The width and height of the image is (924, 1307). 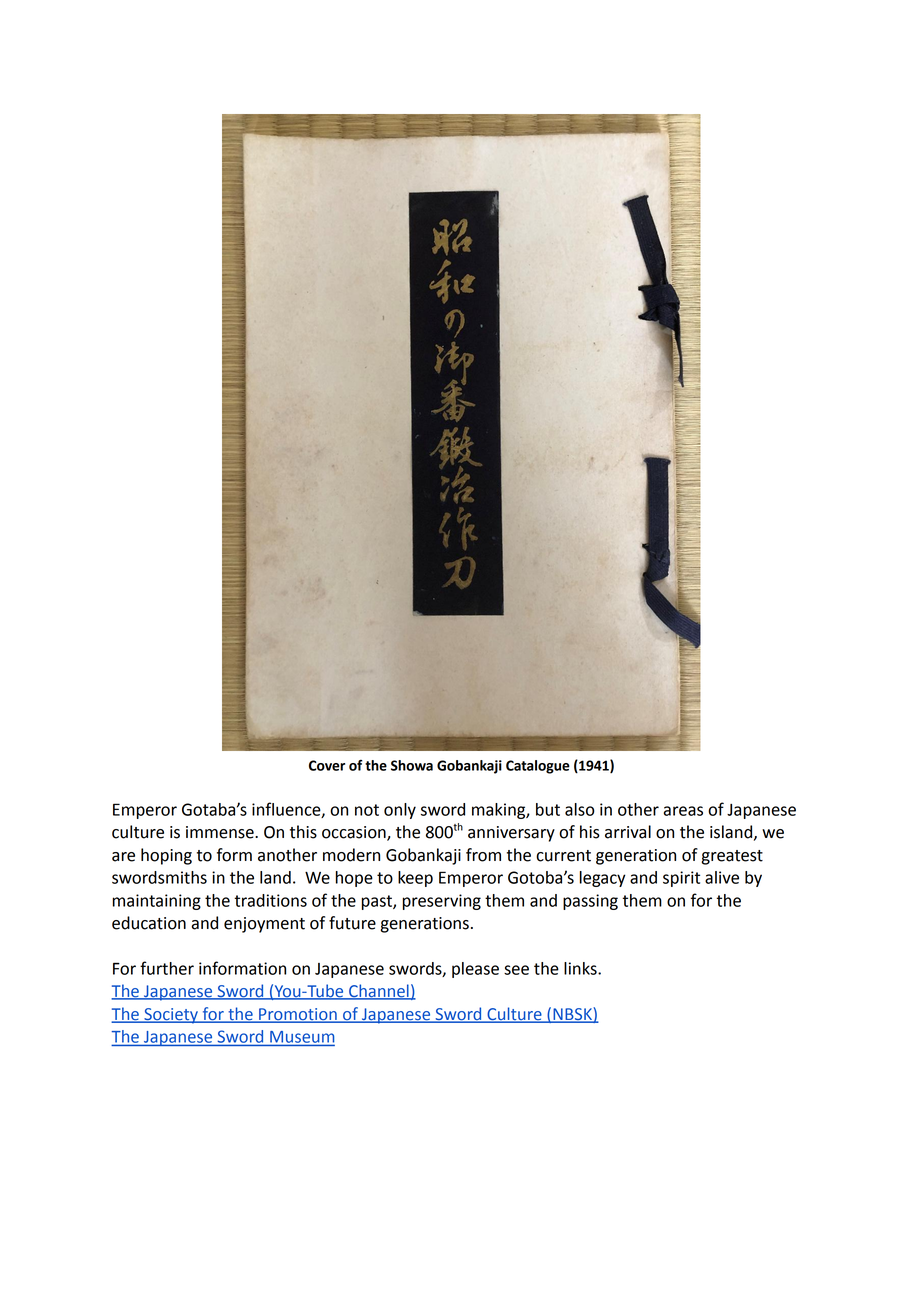 I want to click on Showa, so click(x=412, y=765).
